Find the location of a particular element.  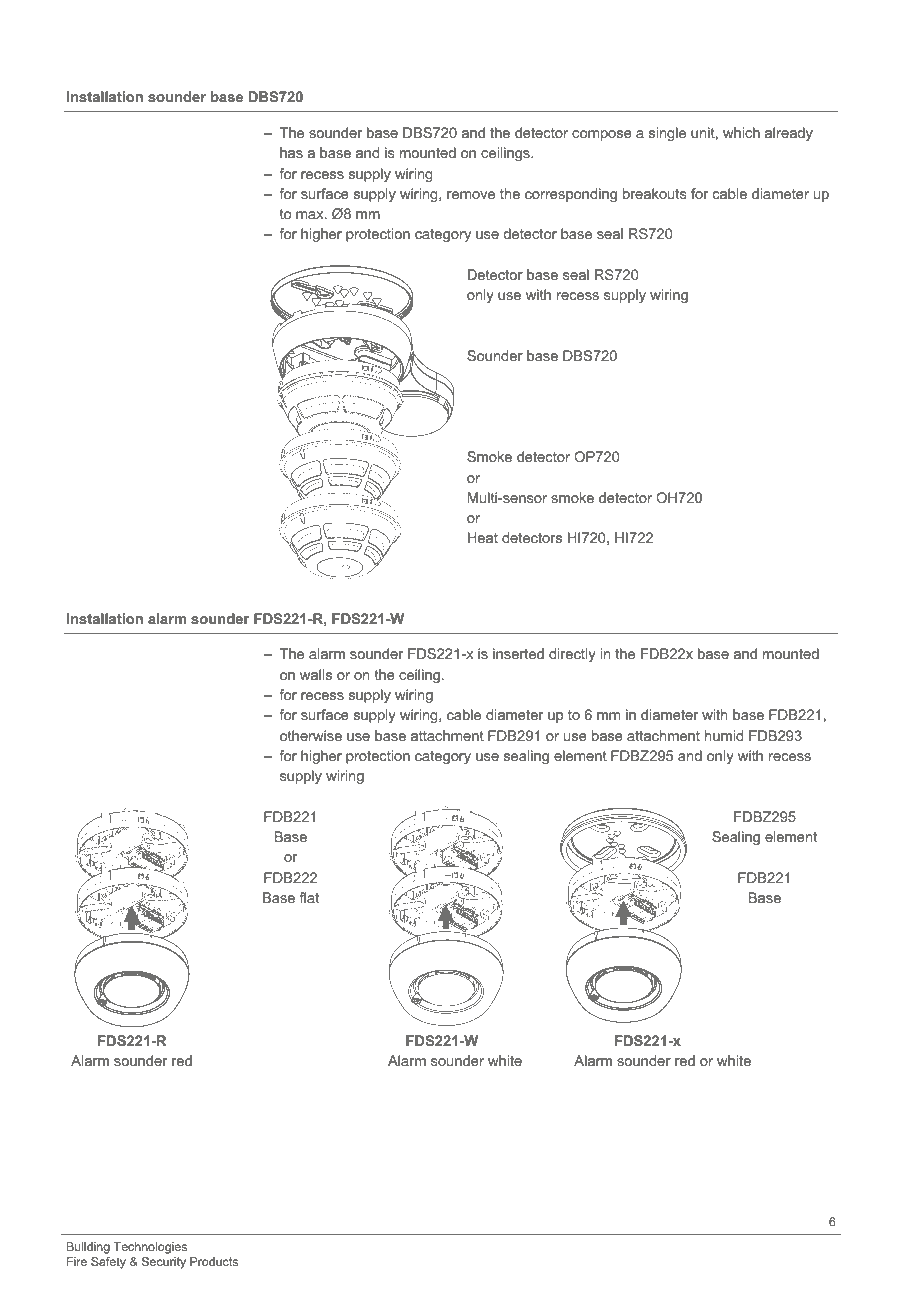

otherwise is located at coordinates (311, 735).
